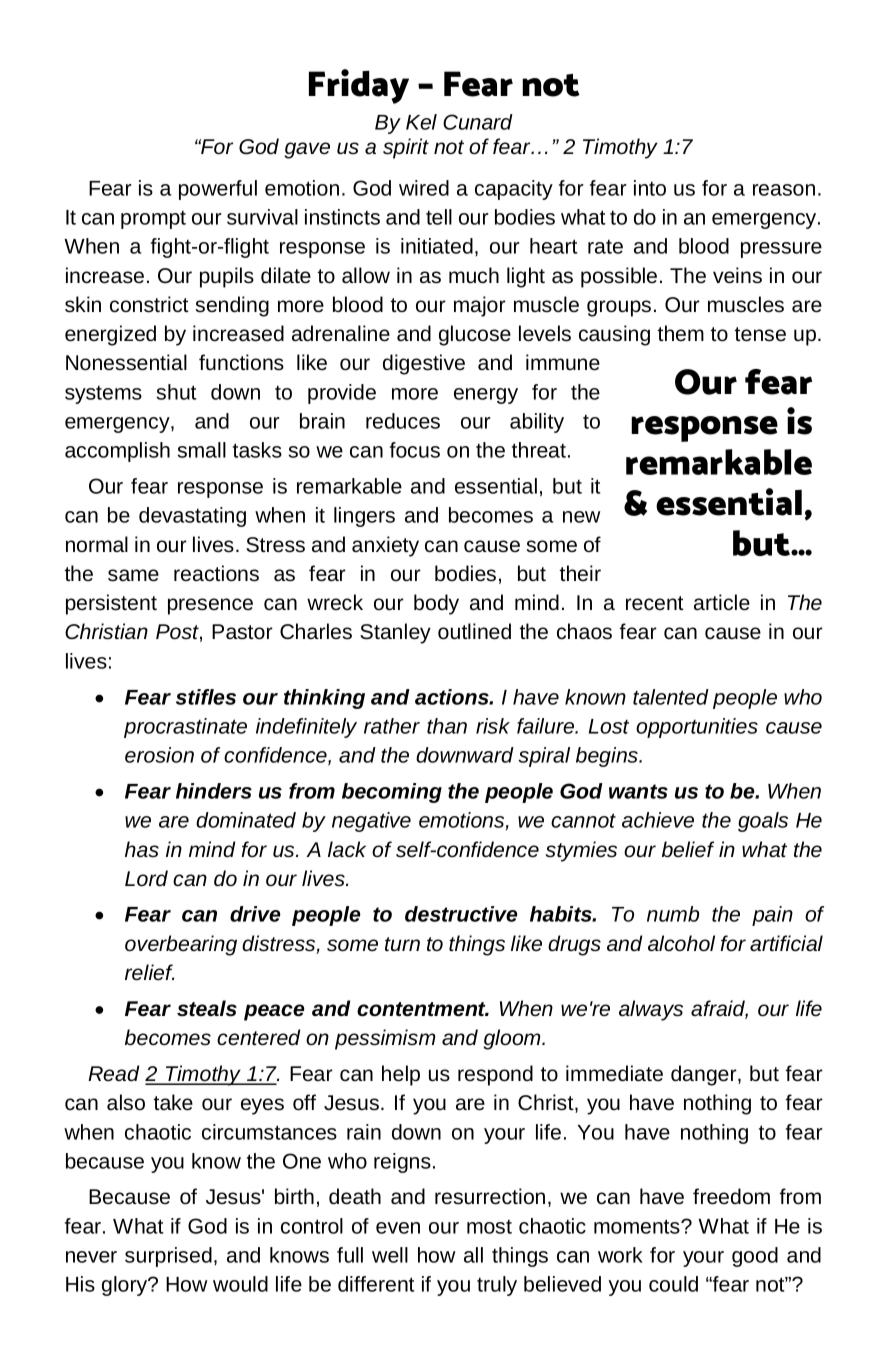 The width and height of the screenshot is (887, 1372). Describe the element at coordinates (461, 914) in the screenshot. I see `destructive` at that location.
